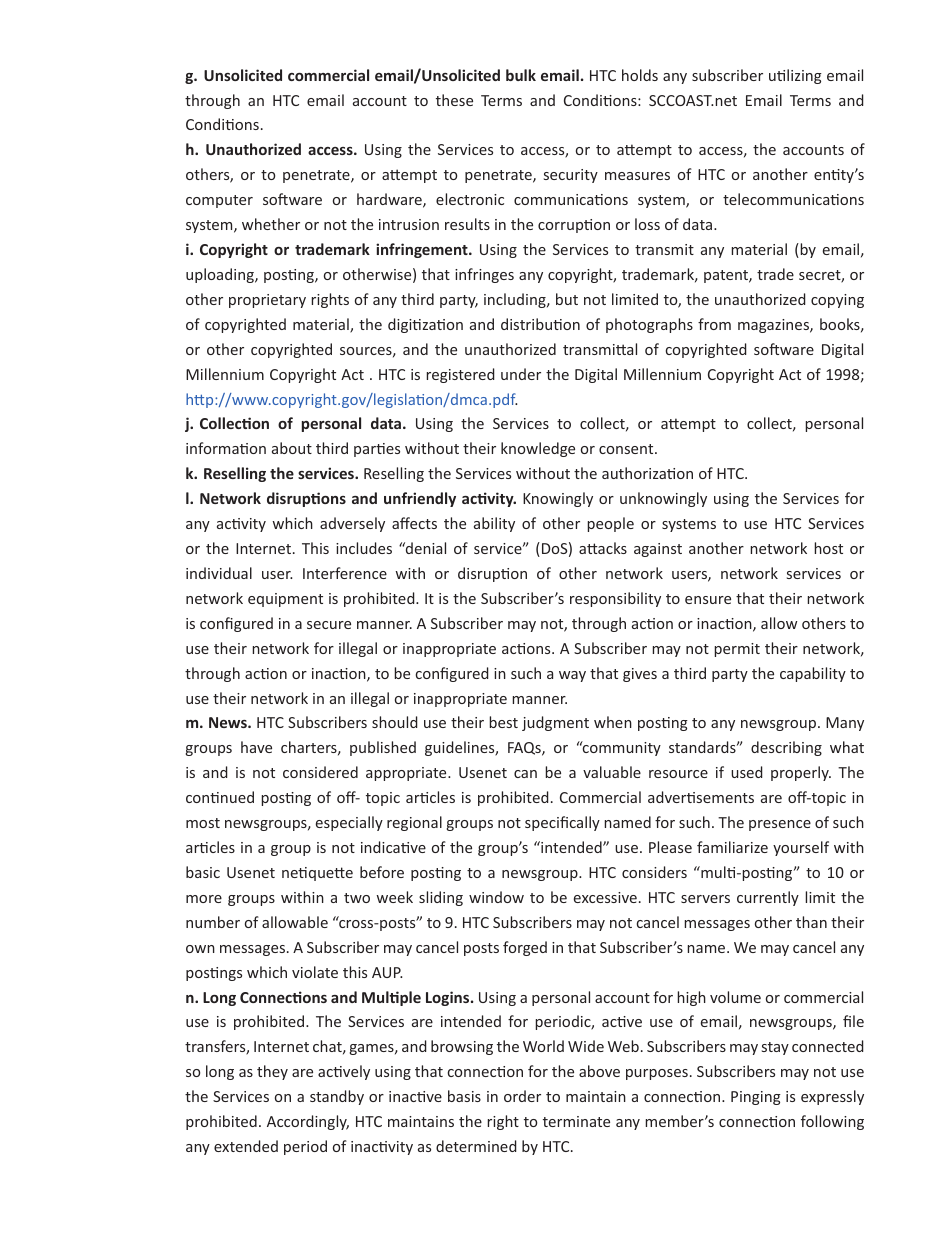 The height and width of the document is (1233, 952). What do you see at coordinates (737, 650) in the document?
I see `permit` at bounding box center [737, 650].
